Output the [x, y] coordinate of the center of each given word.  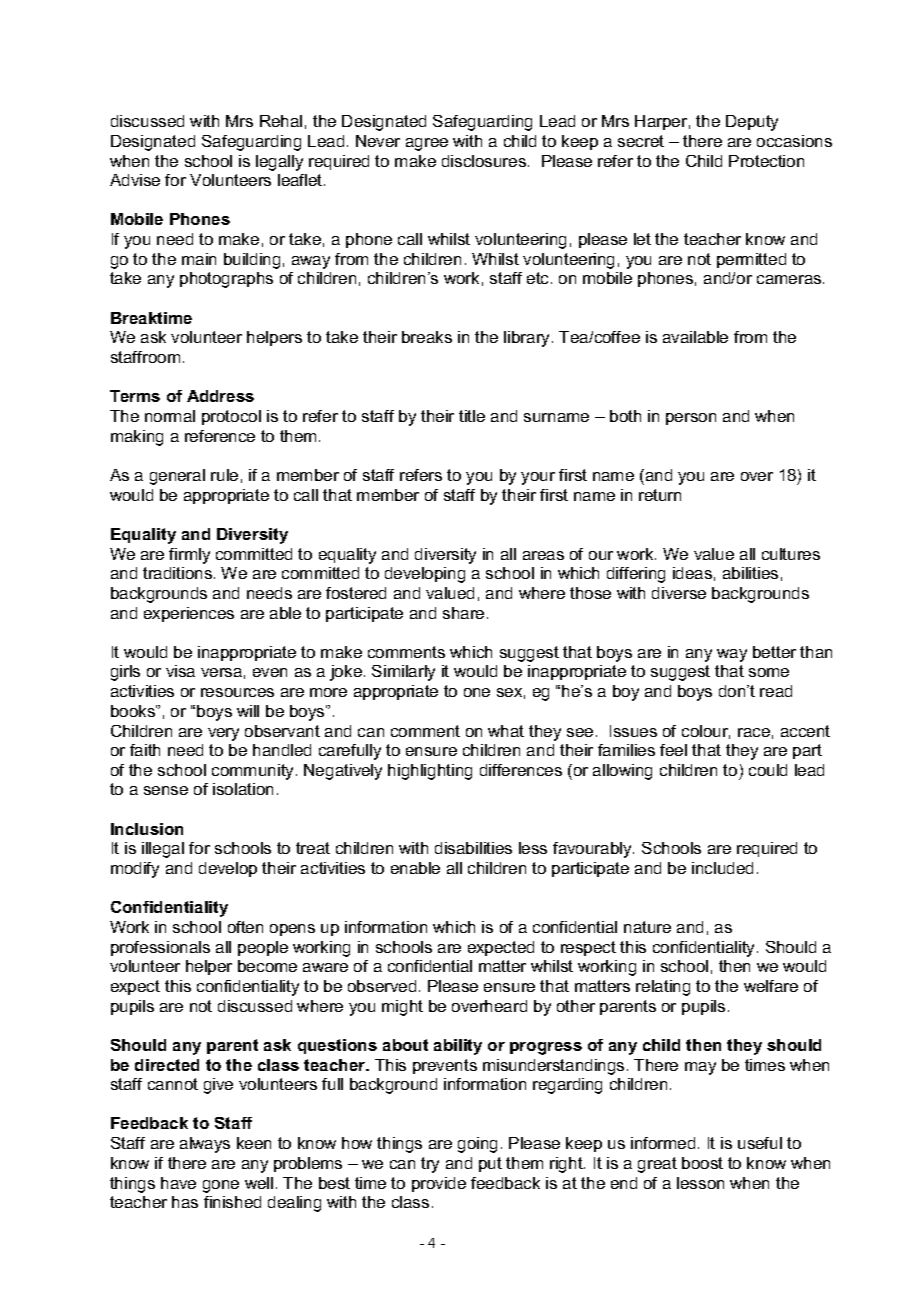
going [477, 1145]
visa [180, 671]
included [722, 868]
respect [588, 948]
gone [221, 1186]
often [245, 927]
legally [279, 163]
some [769, 672]
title [472, 416]
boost [702, 1163]
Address [220, 396]
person [691, 419]
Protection [766, 161]
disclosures [485, 161]
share [463, 613]
